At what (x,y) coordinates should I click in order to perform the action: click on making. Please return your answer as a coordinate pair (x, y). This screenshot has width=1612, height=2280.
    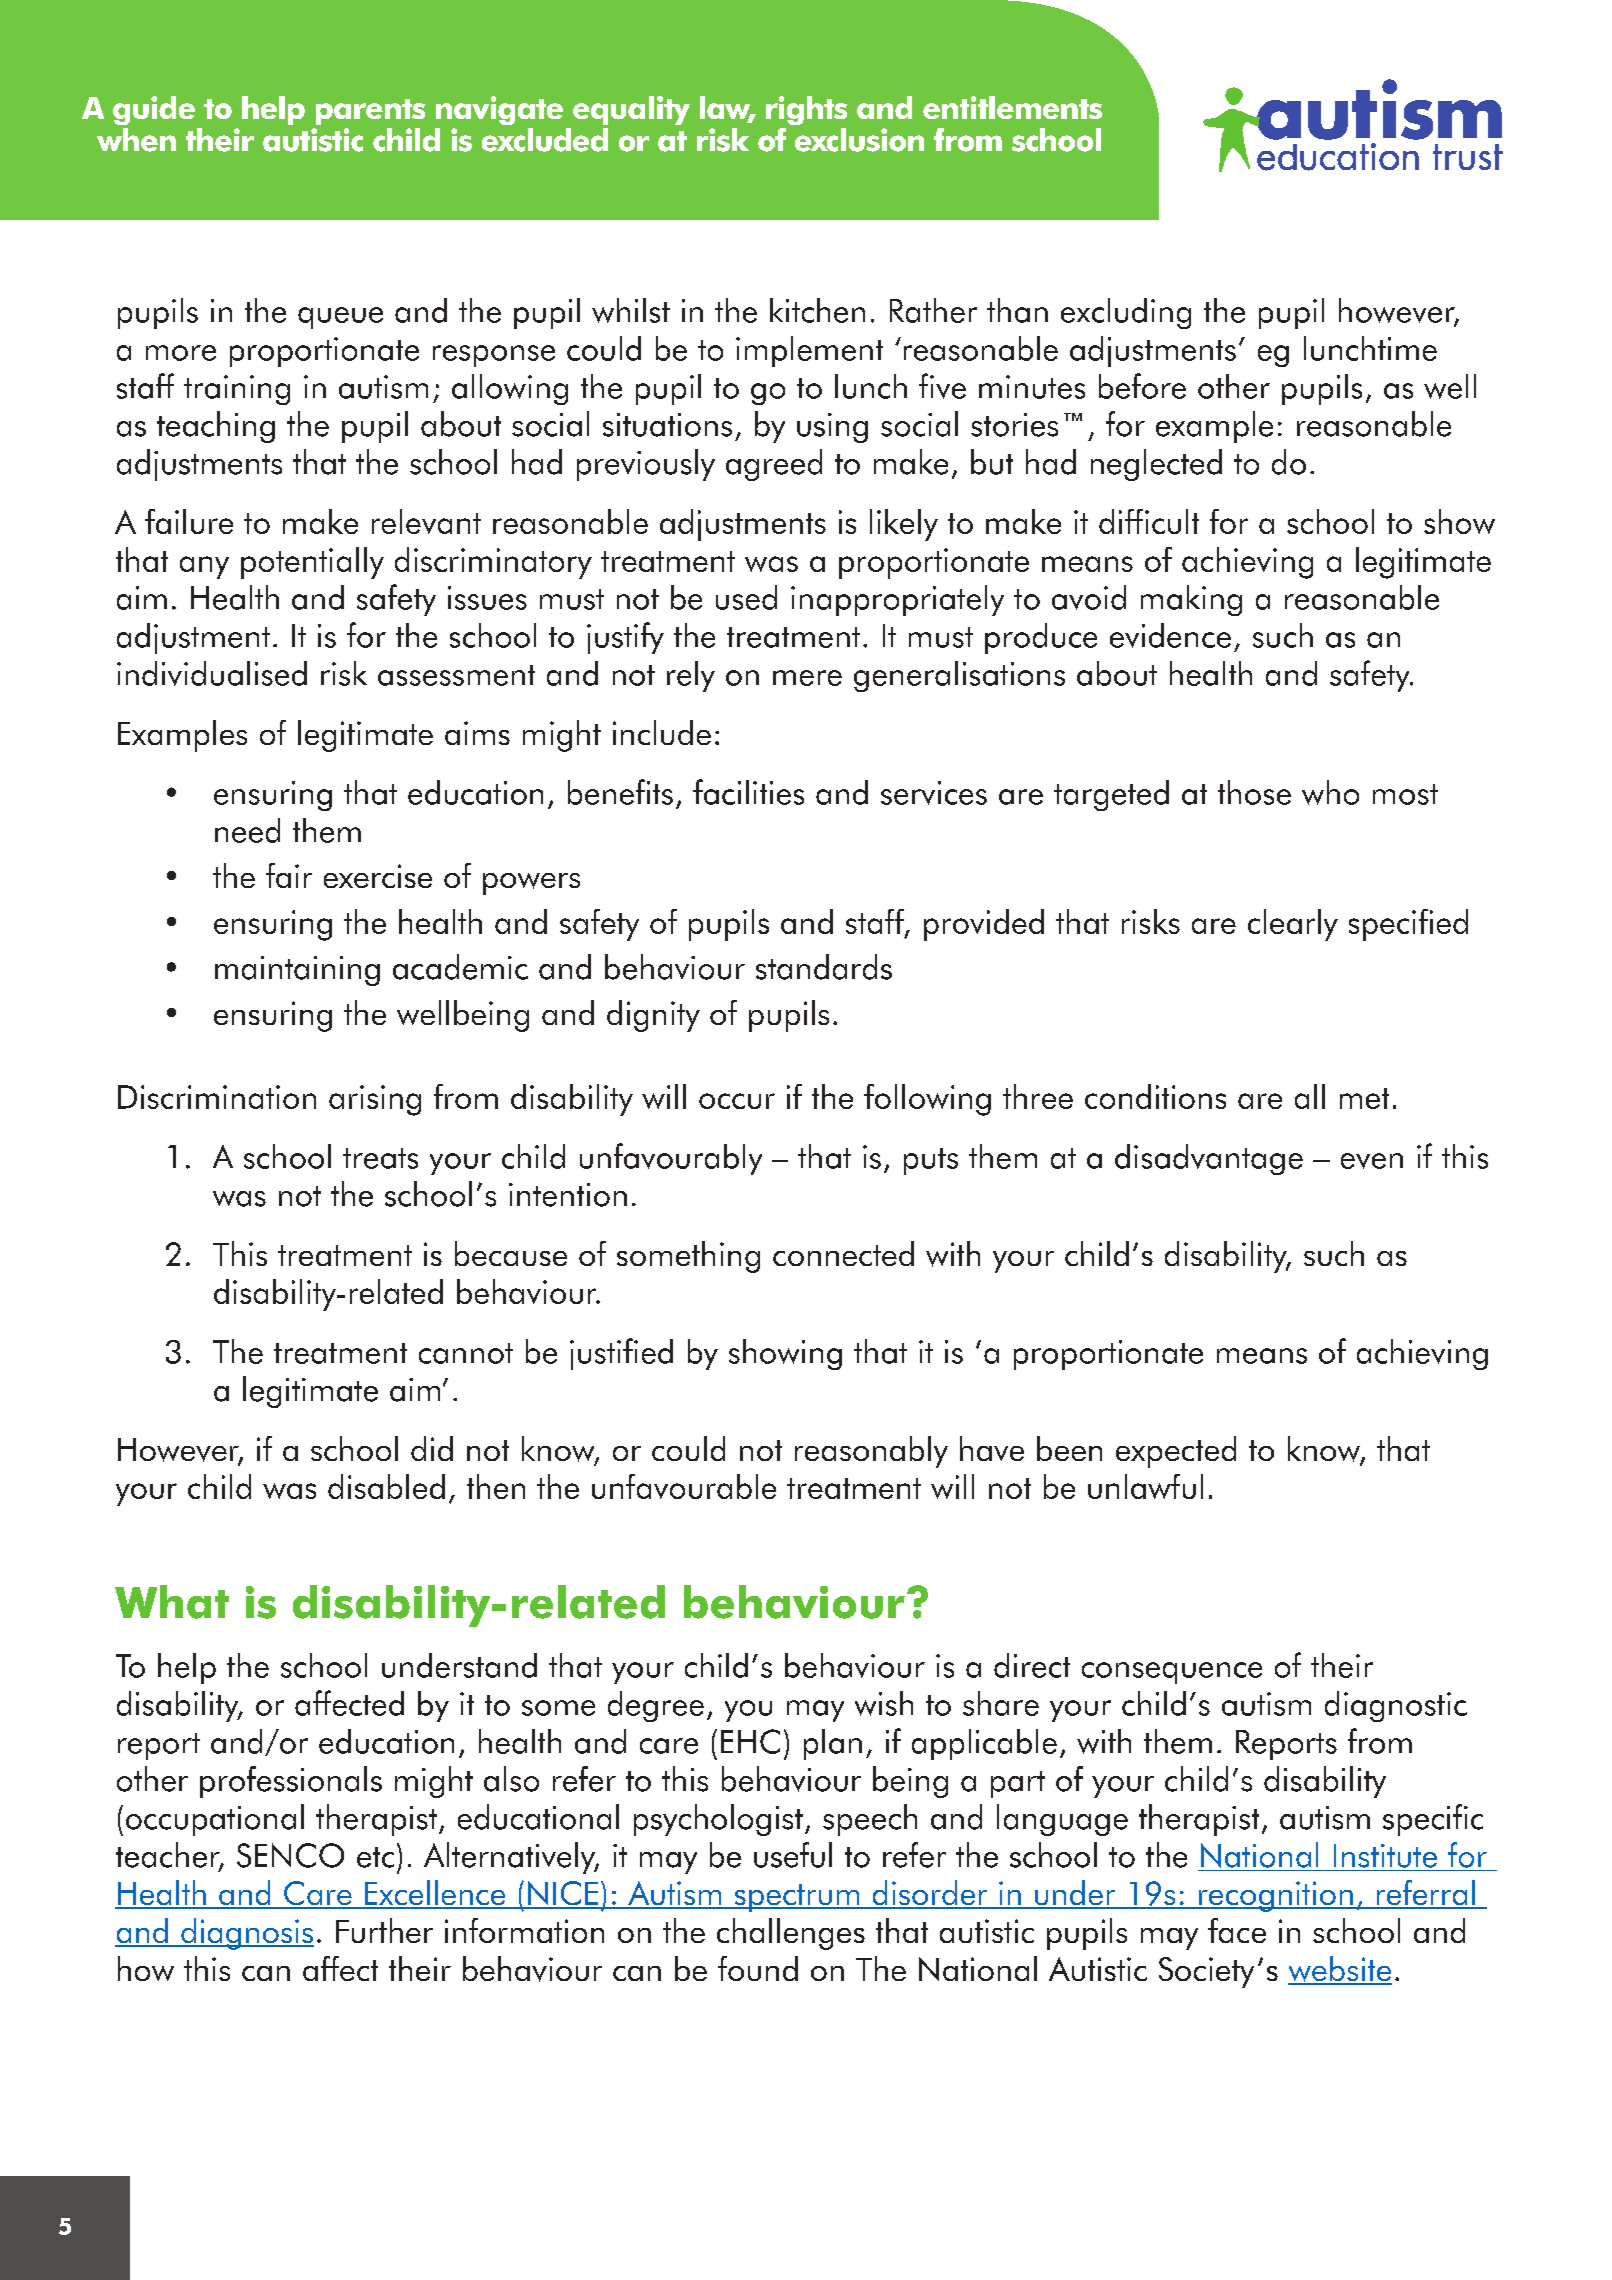
    Looking at the image, I should click on (1191, 600).
